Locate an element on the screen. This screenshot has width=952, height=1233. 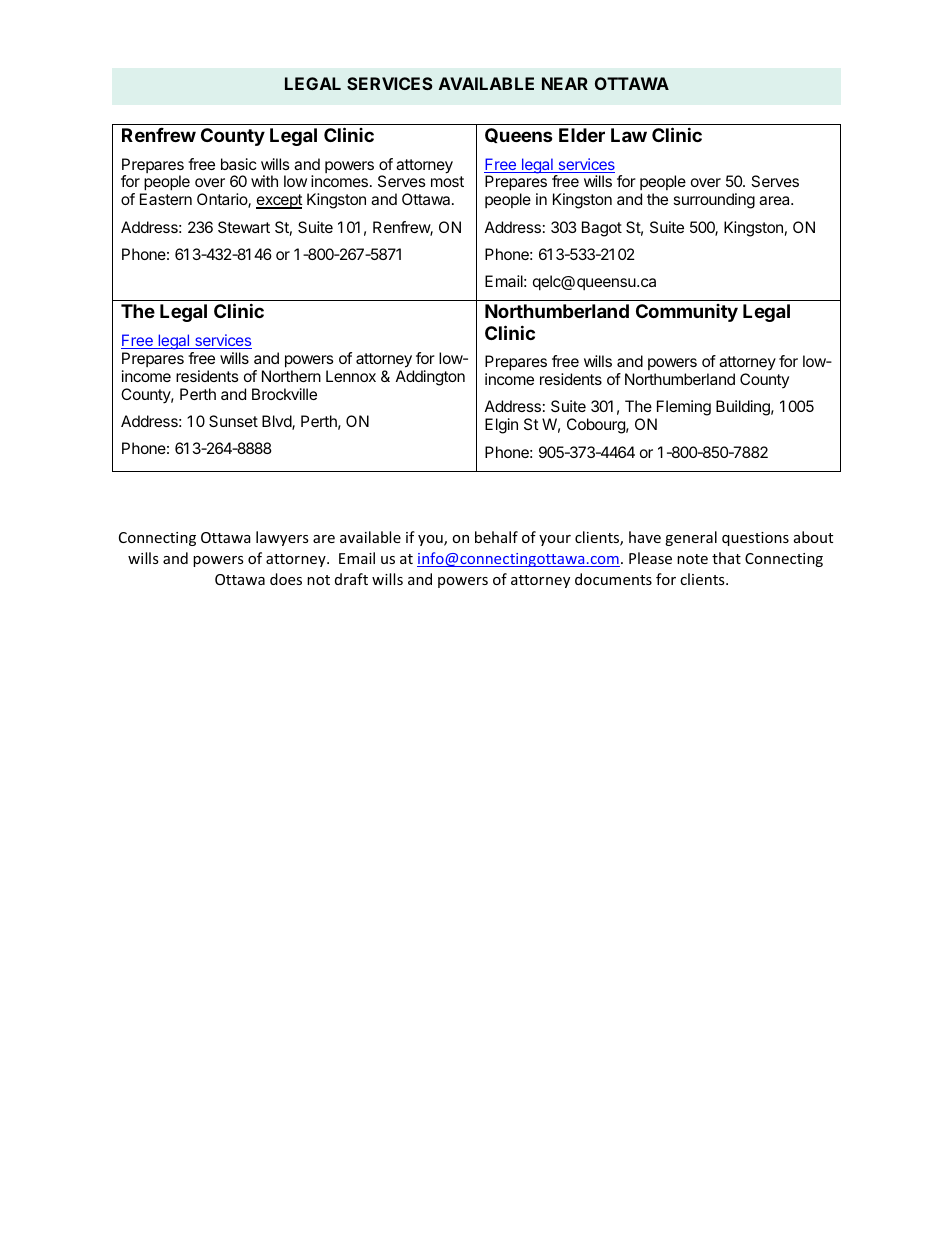
most is located at coordinates (447, 181).
